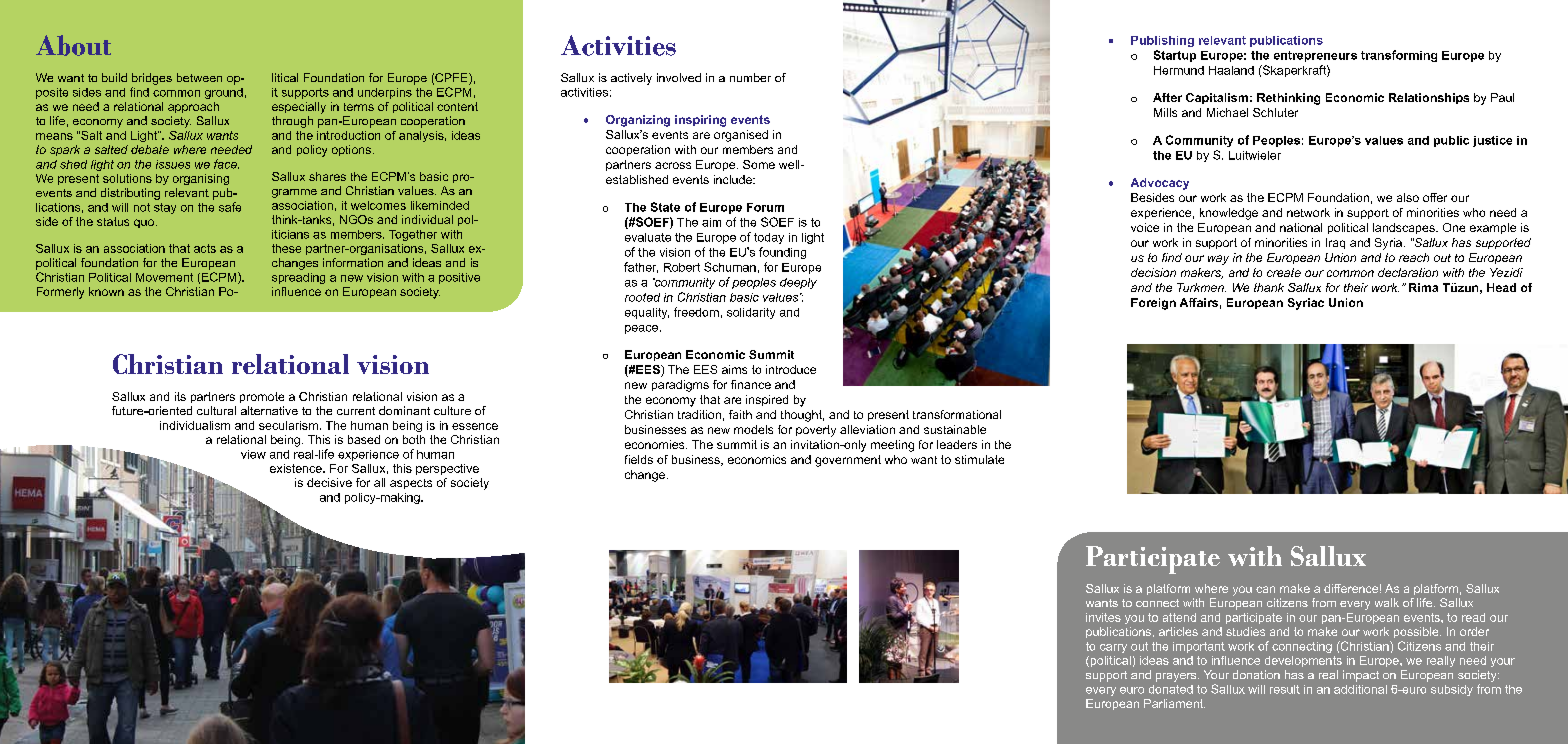 This document has width=1568, height=744. I want to click on introduce, so click(791, 369).
